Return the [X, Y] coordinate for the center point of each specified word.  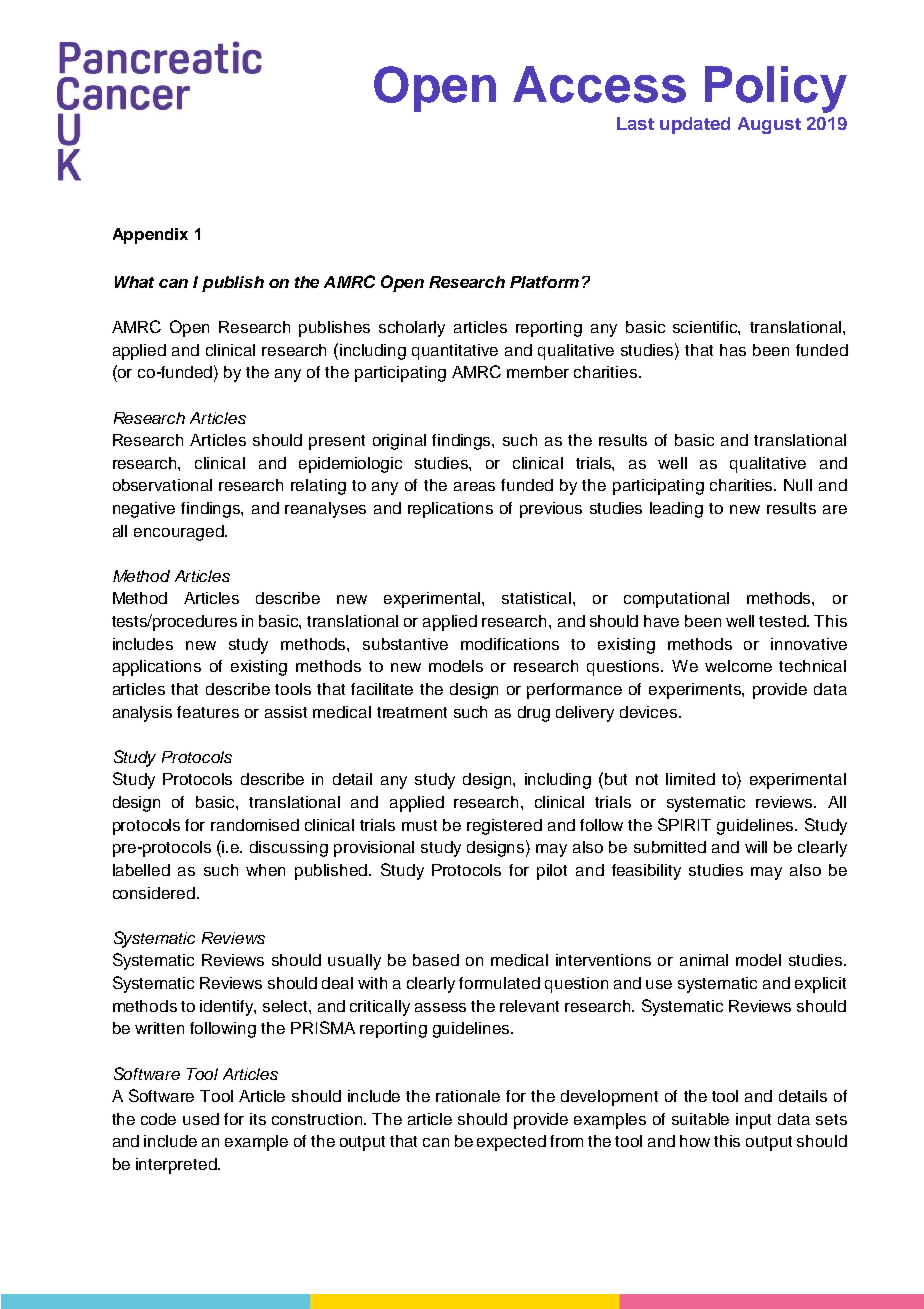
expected [511, 1143]
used [201, 1119]
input [753, 1121]
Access [599, 84]
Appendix [150, 236]
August [769, 125]
